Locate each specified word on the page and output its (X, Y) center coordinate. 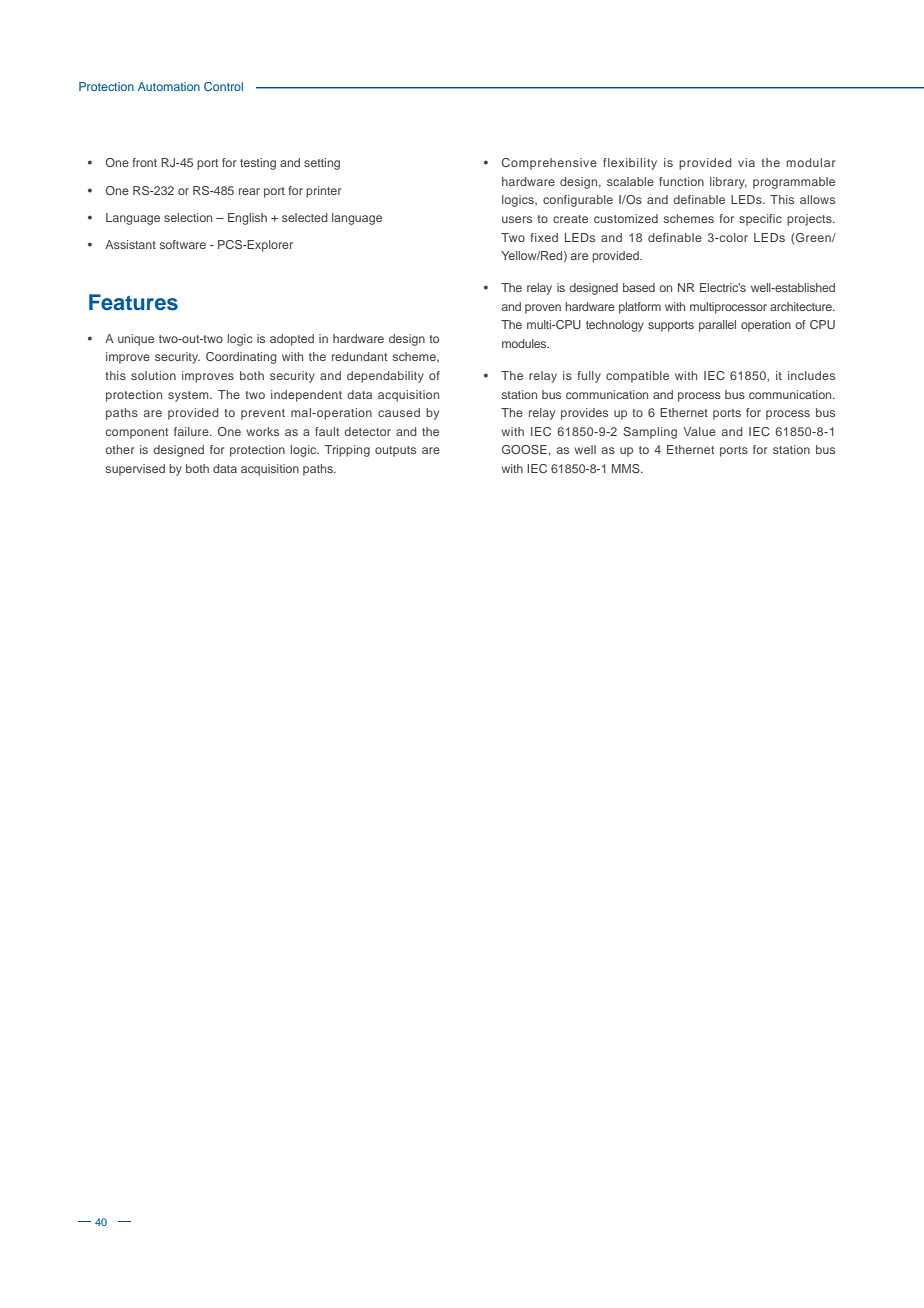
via (746, 162)
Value (699, 431)
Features (133, 302)
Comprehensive (549, 164)
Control (223, 86)
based (639, 287)
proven (543, 309)
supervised (135, 470)
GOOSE (525, 449)
